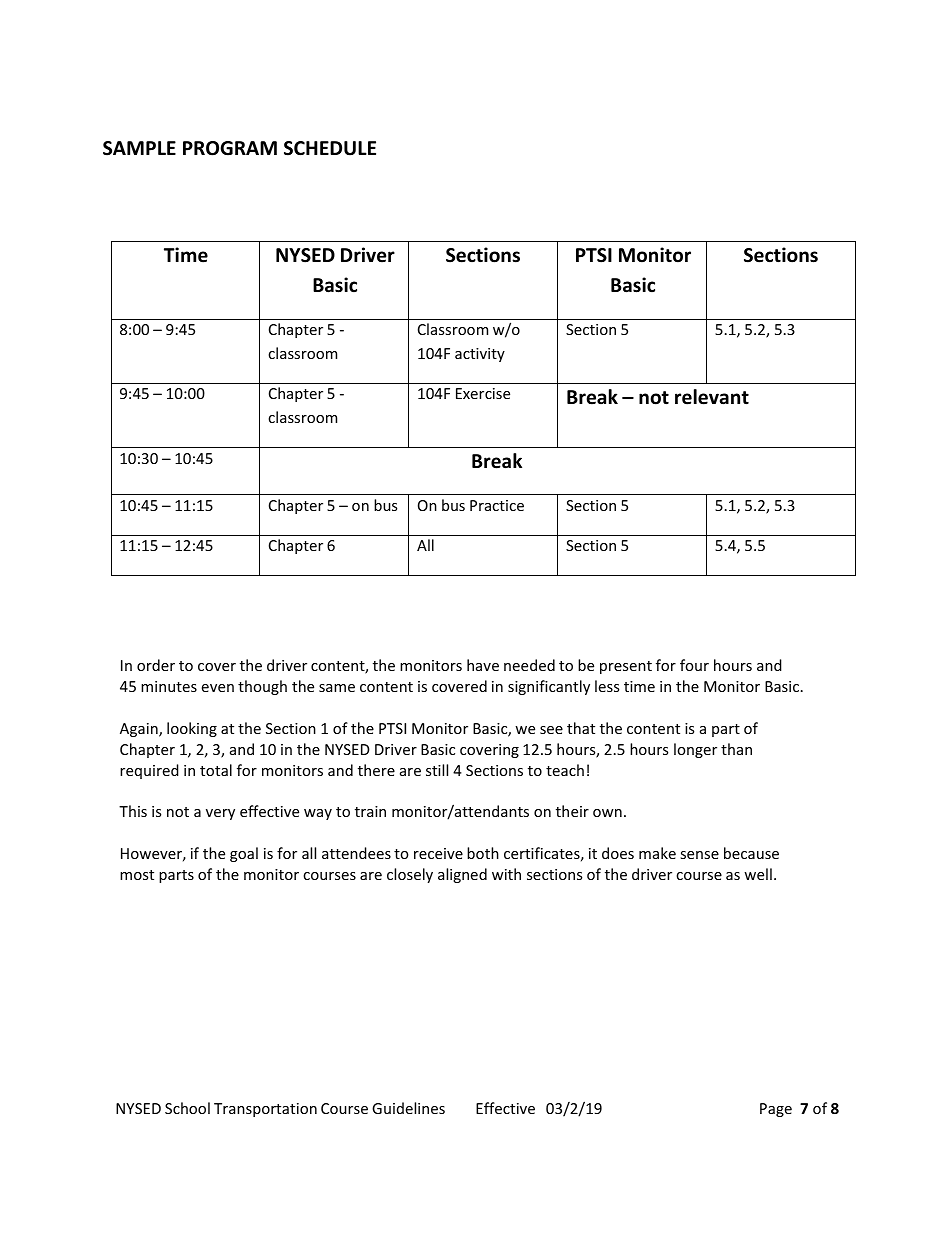 This screenshot has width=952, height=1233. I want to click on order, so click(156, 665).
